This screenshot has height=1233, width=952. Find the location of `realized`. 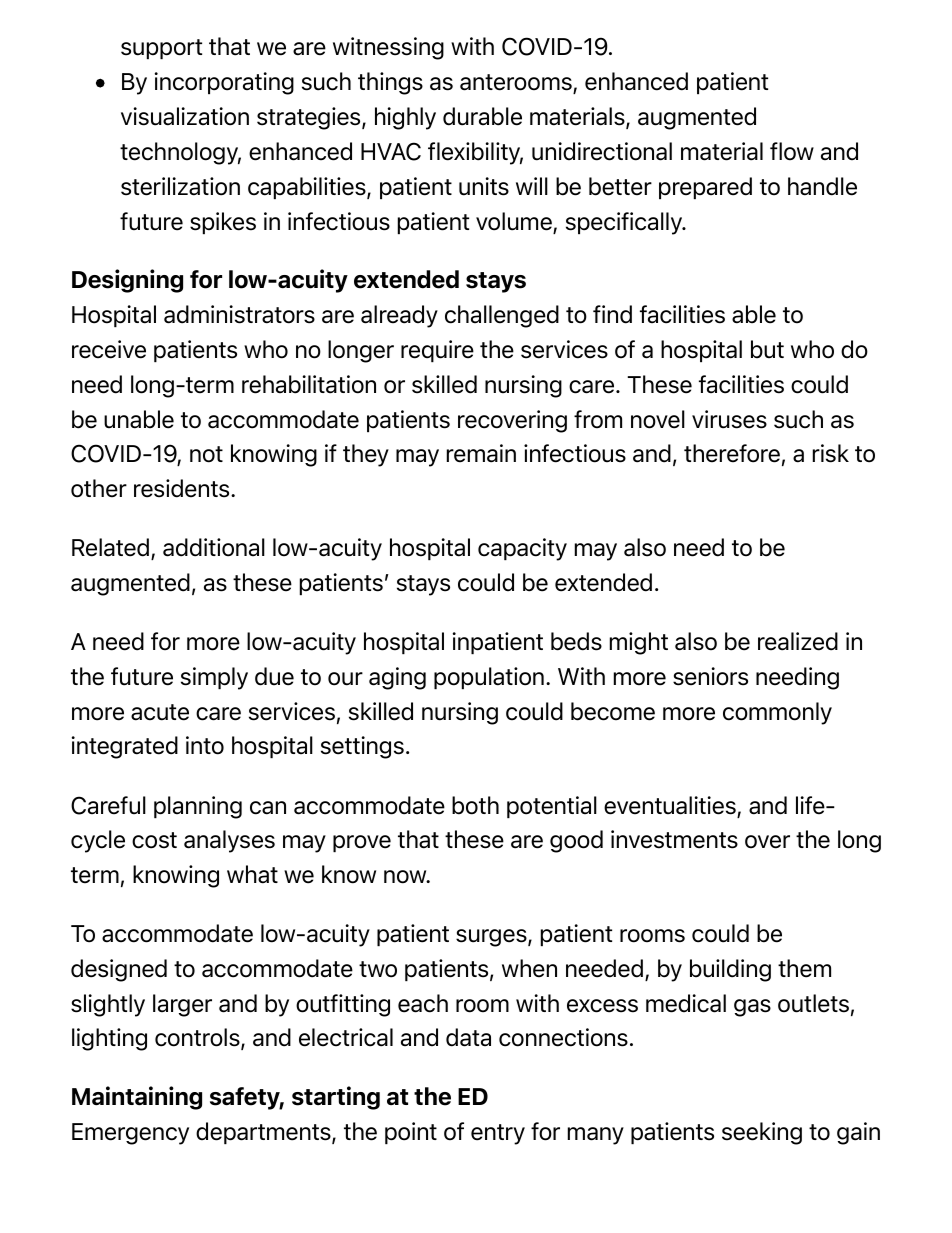

realized is located at coordinates (798, 641).
